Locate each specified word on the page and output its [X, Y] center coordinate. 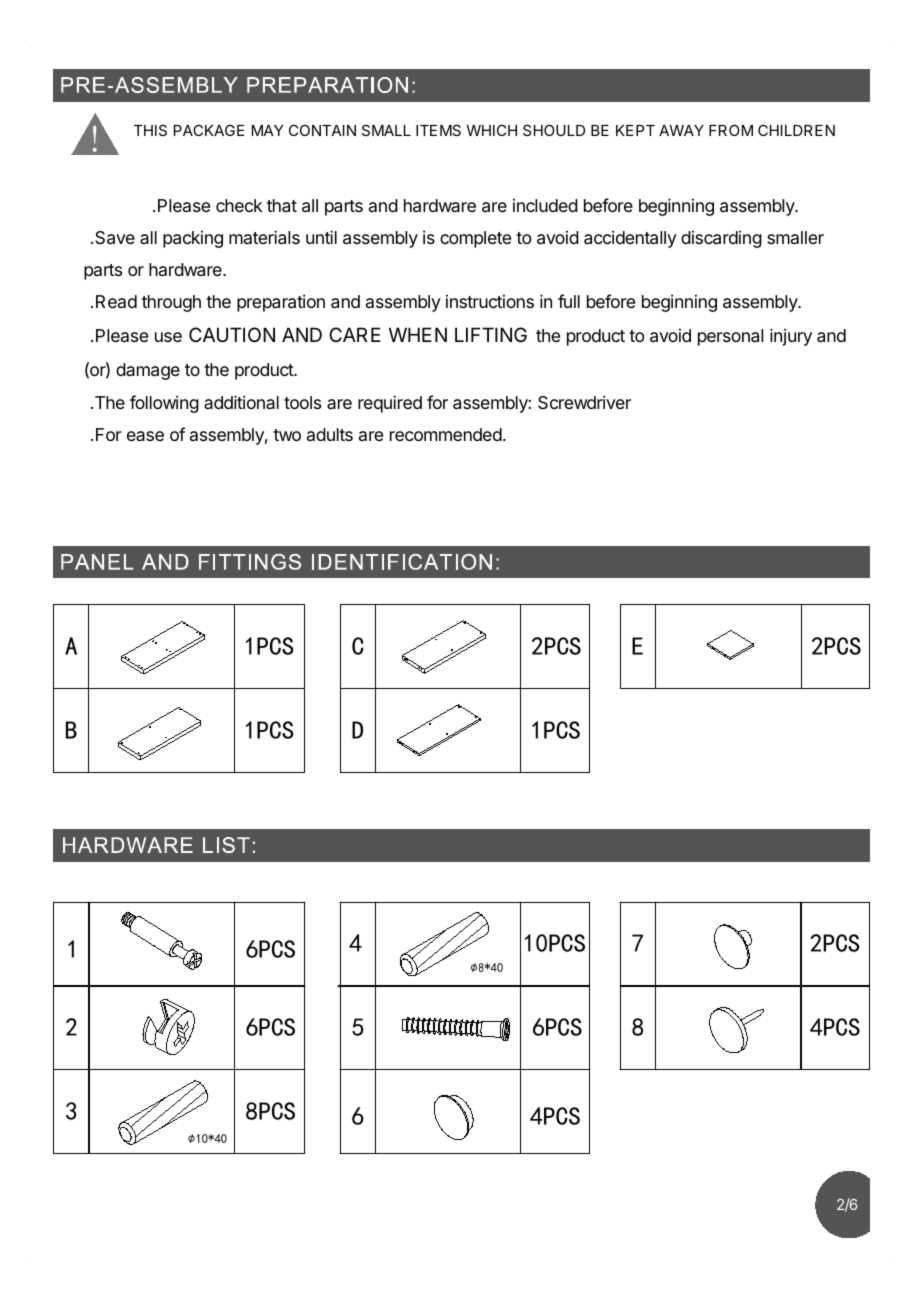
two [287, 435]
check [239, 205]
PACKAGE [209, 130]
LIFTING [491, 334]
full [569, 301]
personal [730, 337]
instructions [490, 301]
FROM [731, 130]
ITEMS [438, 130]
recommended [446, 434]
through [171, 303]
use [168, 337]
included [545, 205]
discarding [721, 239]
